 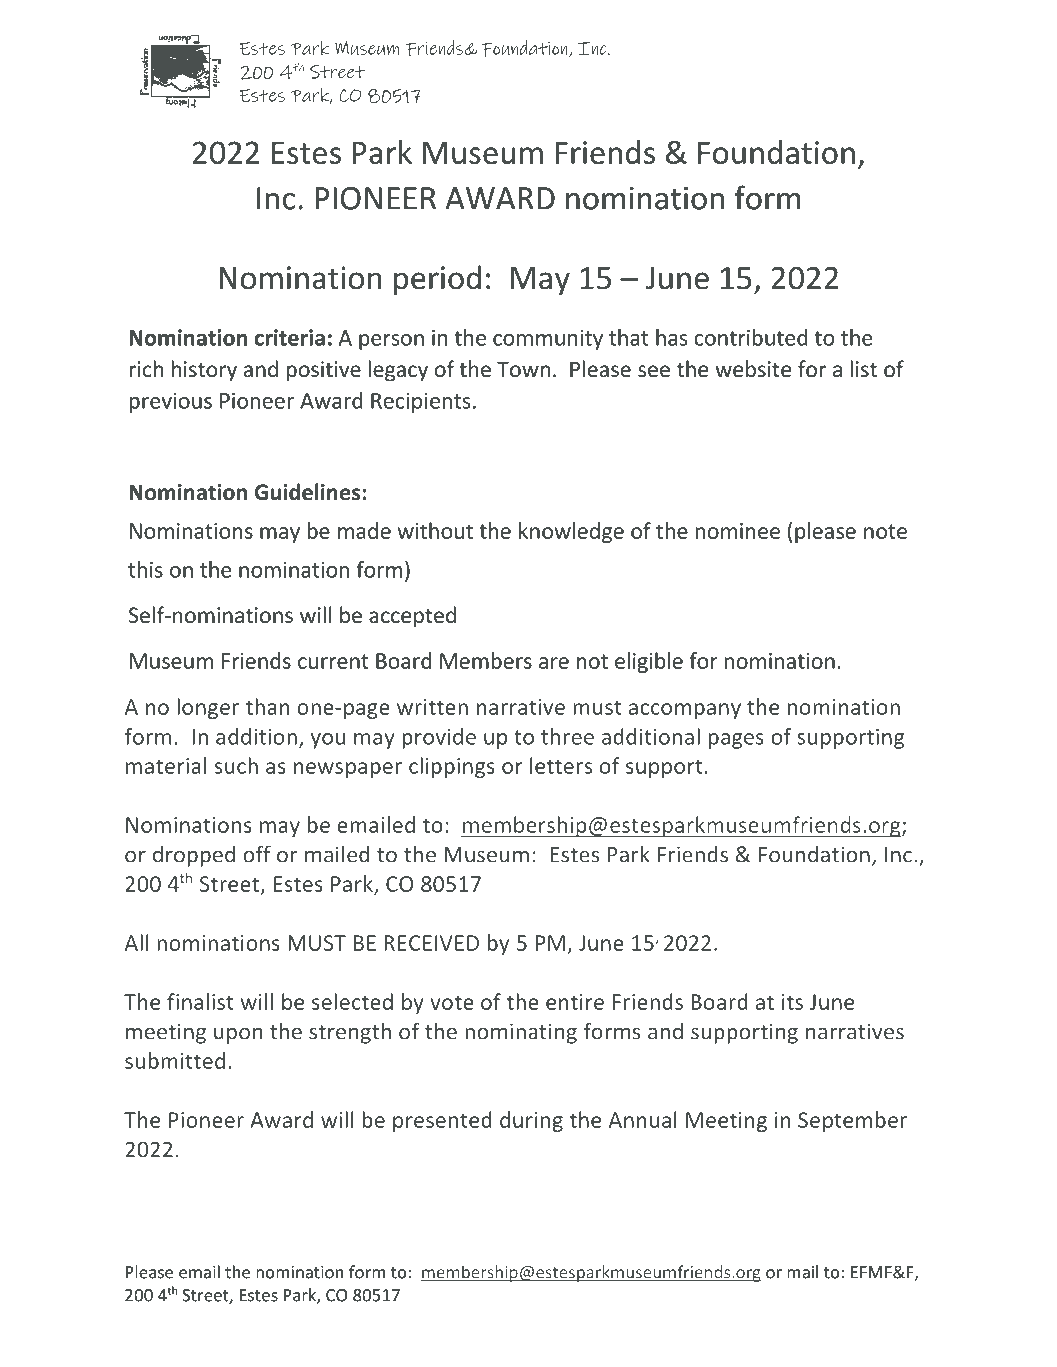 I want to click on knowledge, so click(x=571, y=532).
